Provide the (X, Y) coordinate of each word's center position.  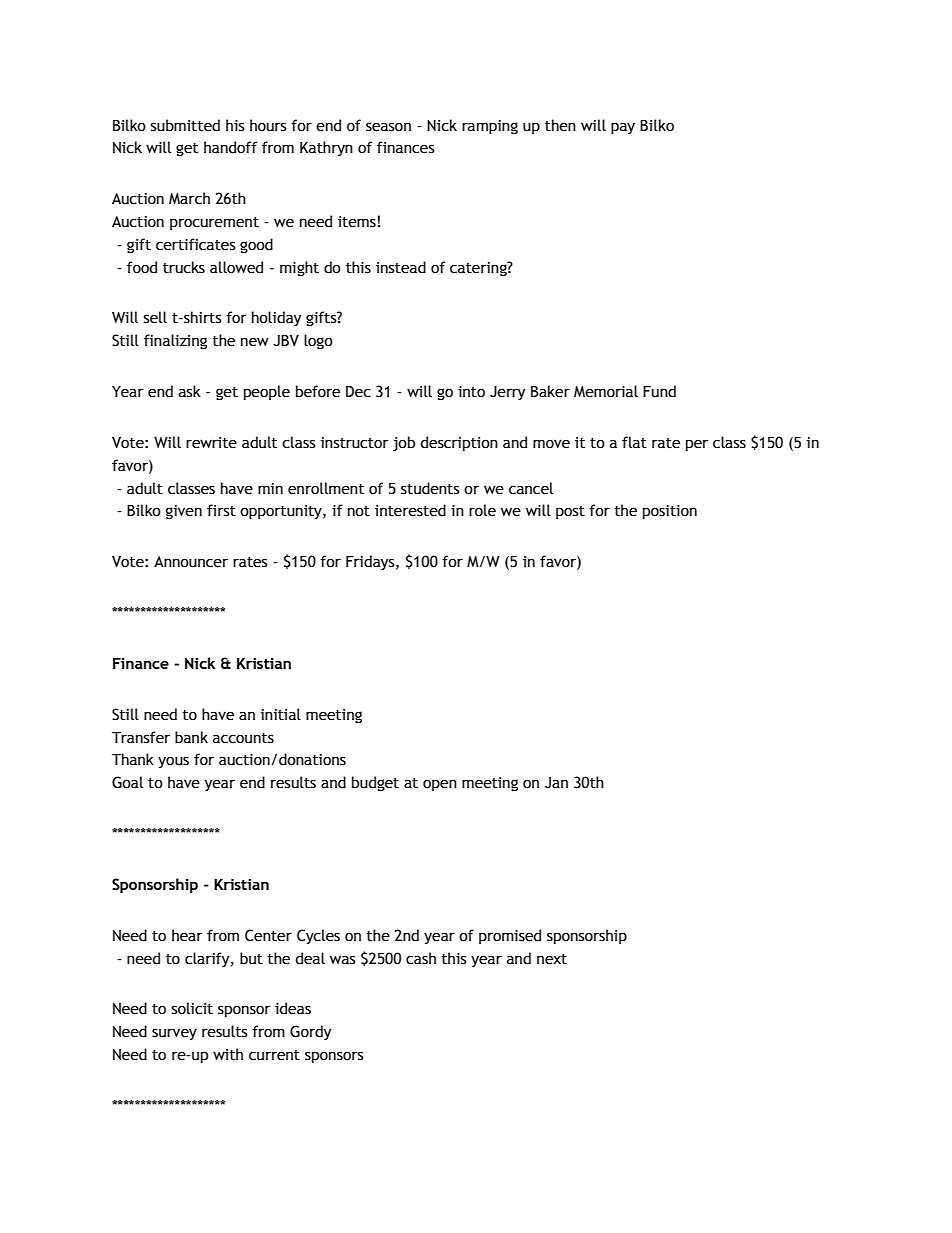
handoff (230, 147)
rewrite (211, 443)
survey (174, 1034)
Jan (556, 783)
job (404, 443)
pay (623, 128)
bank (191, 737)
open (440, 785)
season (388, 127)
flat (634, 442)
